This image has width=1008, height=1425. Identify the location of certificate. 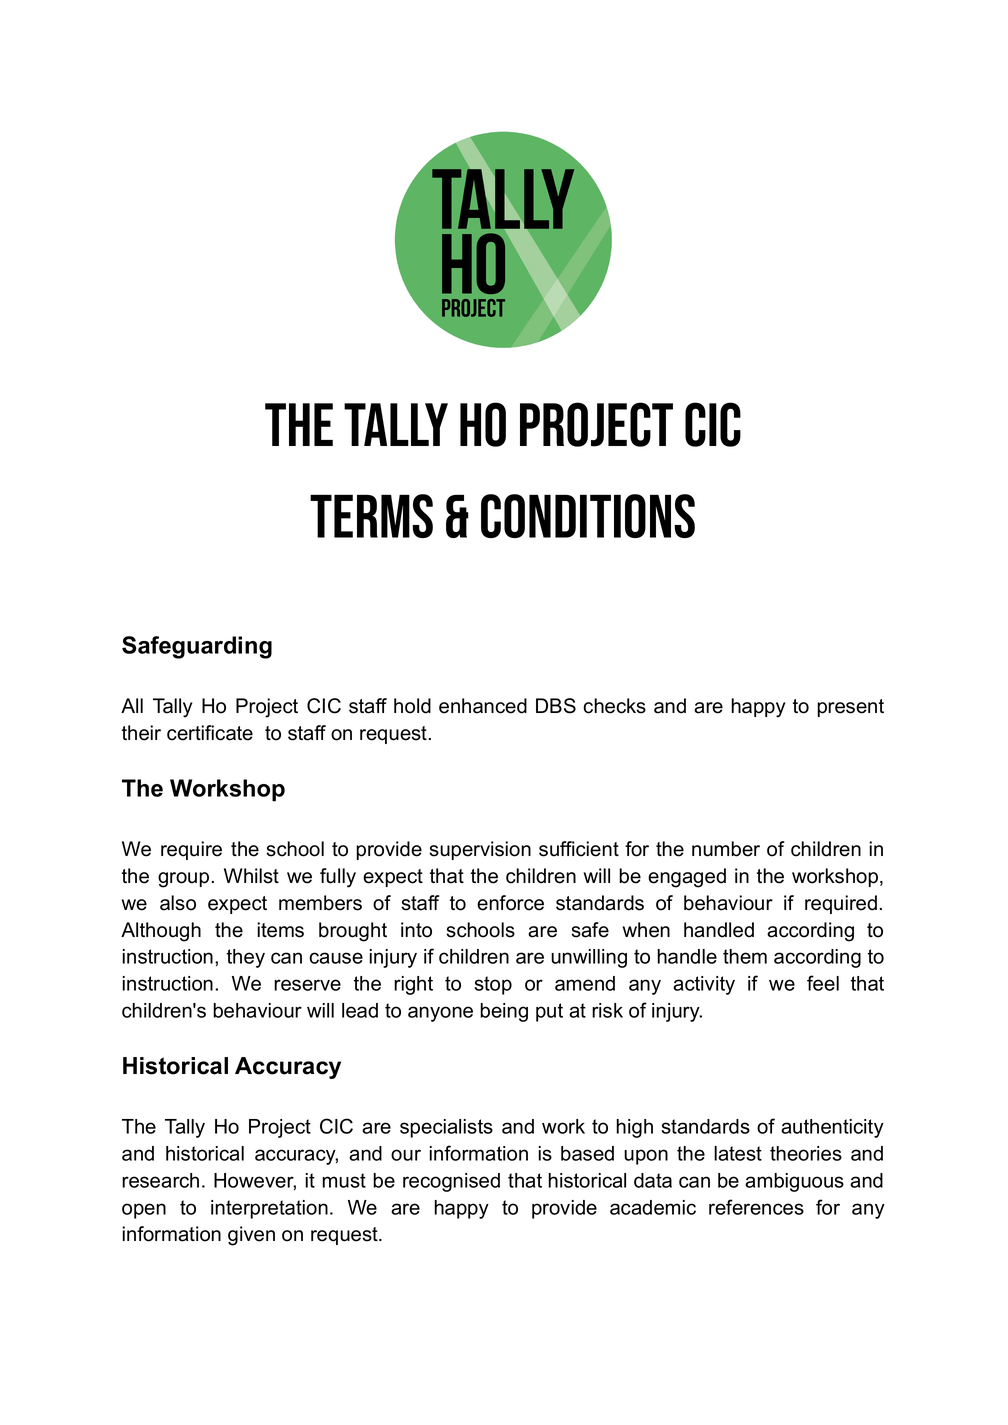
(210, 733).
